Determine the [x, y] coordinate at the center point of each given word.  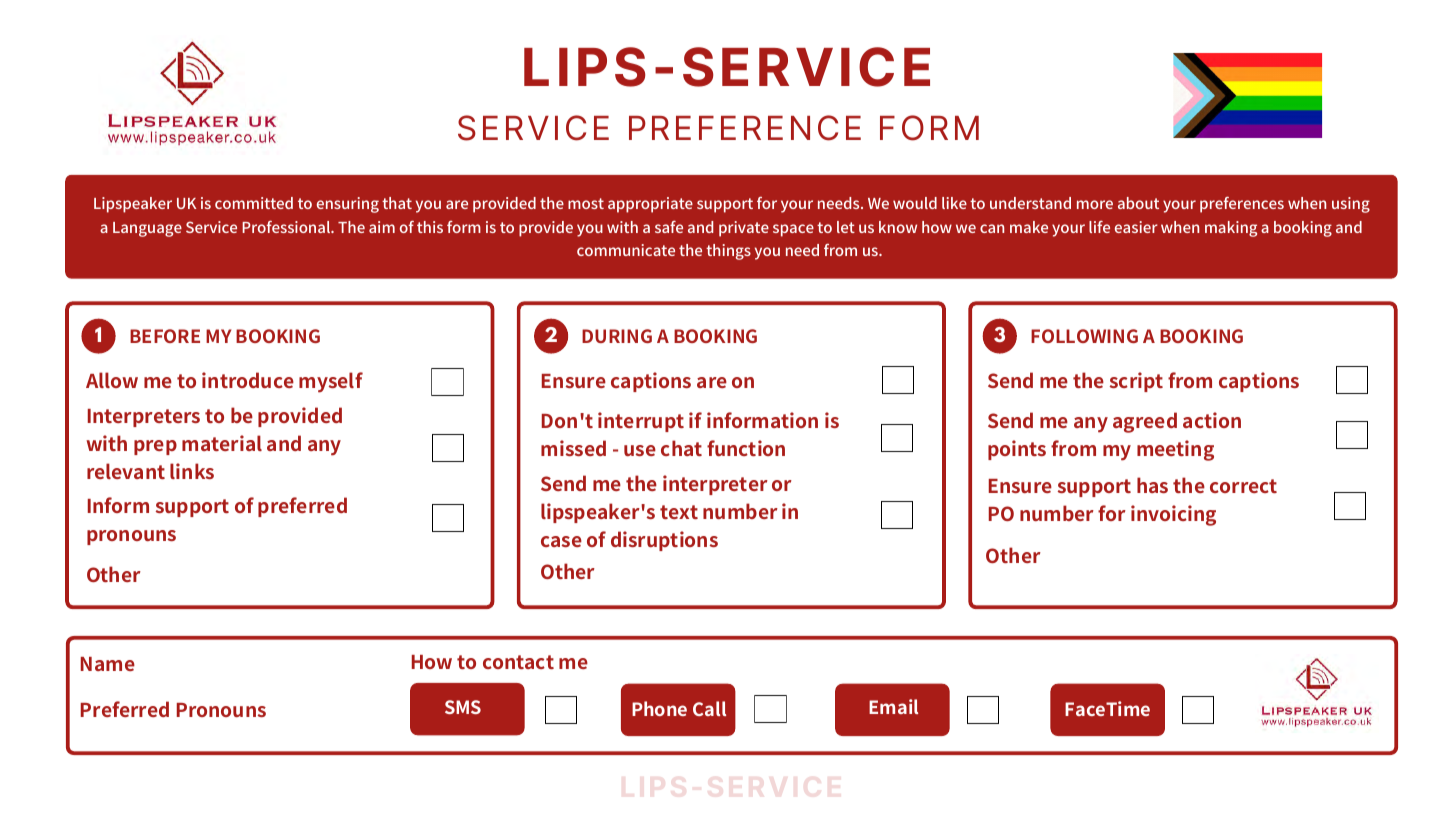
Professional [287, 227]
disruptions [664, 541]
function [746, 448]
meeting [1175, 450]
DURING [617, 336]
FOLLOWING [1084, 336]
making [1231, 229]
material [222, 443]
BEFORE [165, 336]
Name [108, 664]
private [744, 229]
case [561, 541]
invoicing [1173, 515]
